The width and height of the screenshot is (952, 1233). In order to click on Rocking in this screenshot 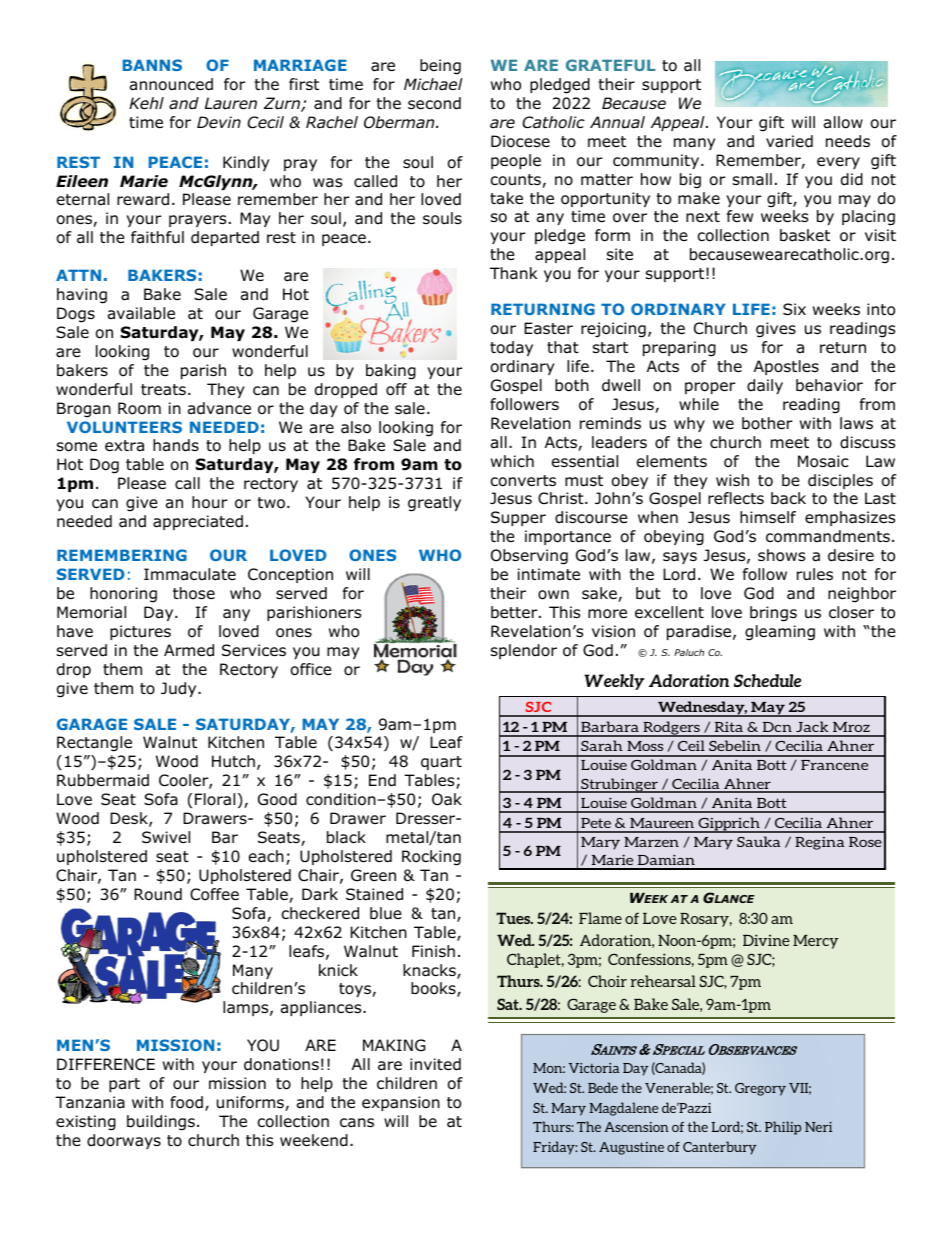, I will do `click(431, 858)`.
